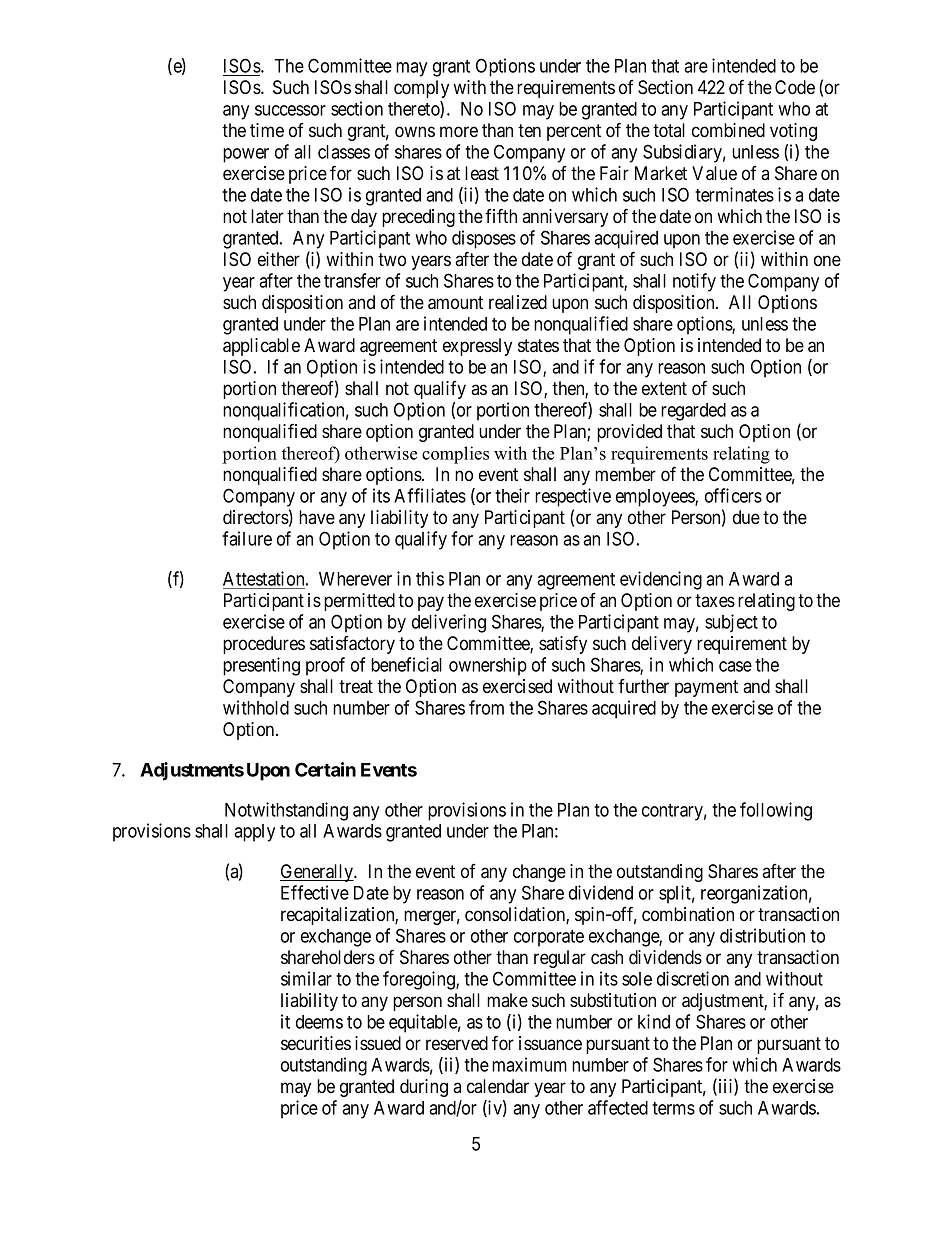  I want to click on Certain, so click(325, 769).
